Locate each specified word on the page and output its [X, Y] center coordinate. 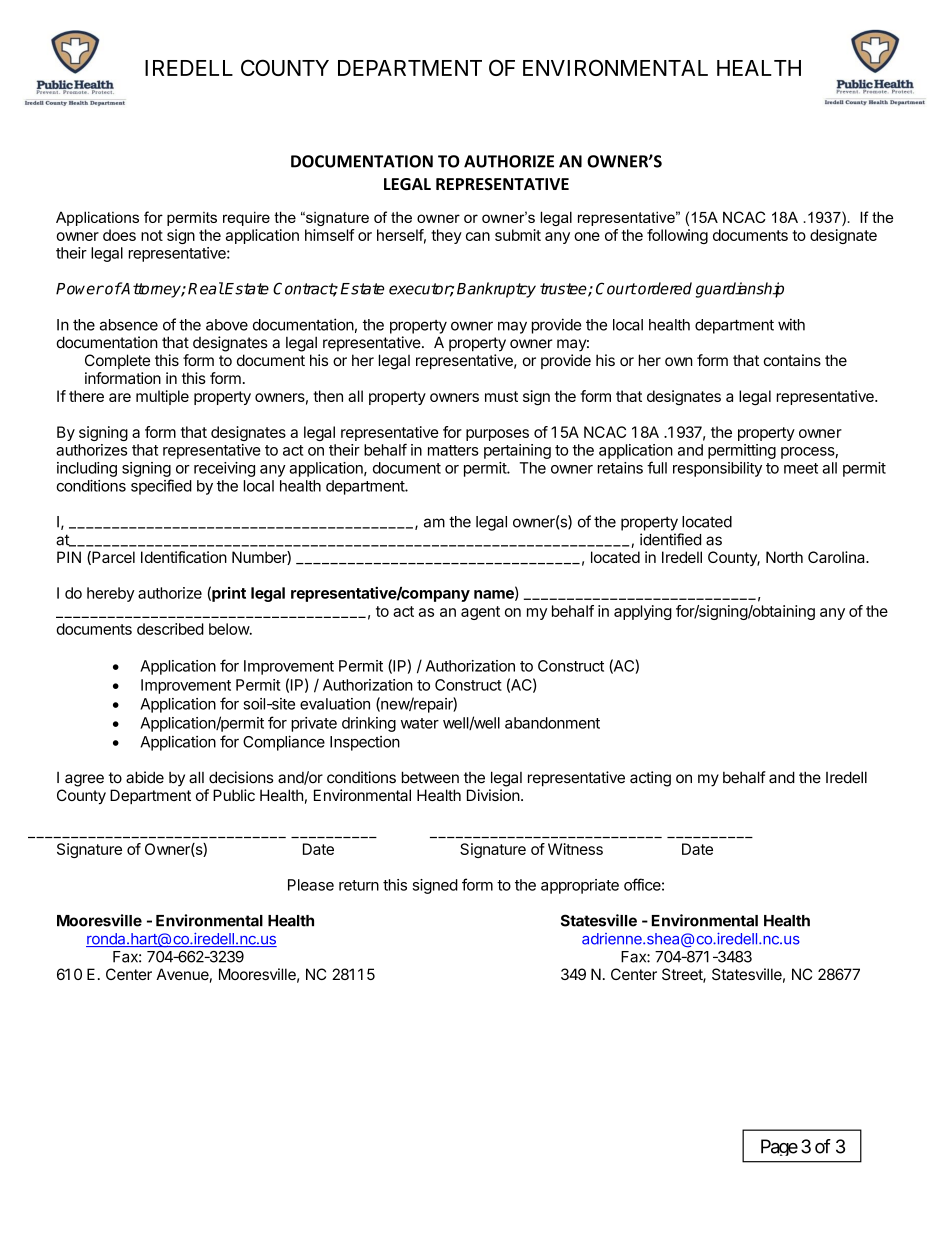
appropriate [580, 886]
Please [311, 885]
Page [779, 1147]
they [446, 236]
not [152, 235]
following [677, 236]
